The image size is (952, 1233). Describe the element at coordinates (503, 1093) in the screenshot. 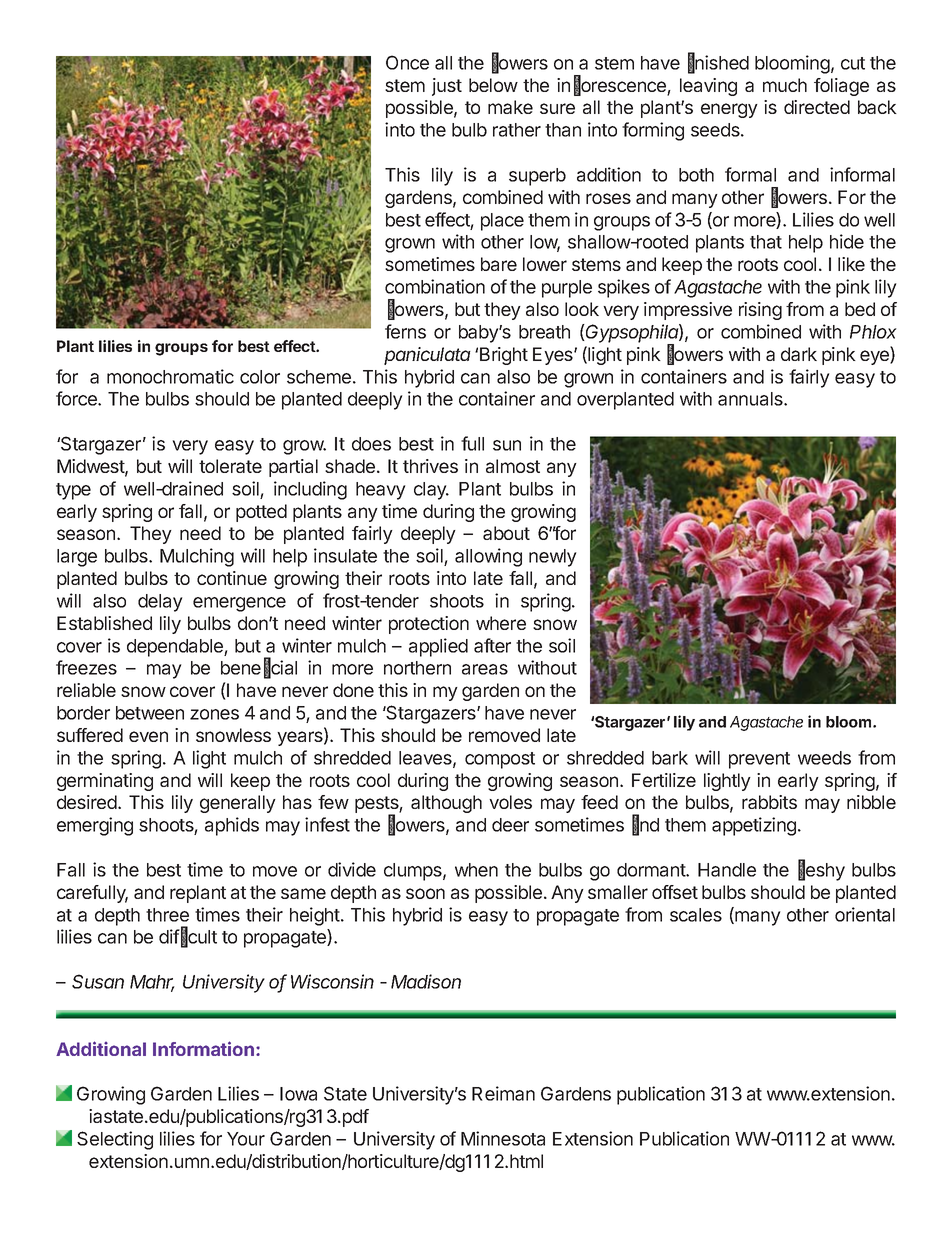

I see `Reiman` at that location.
